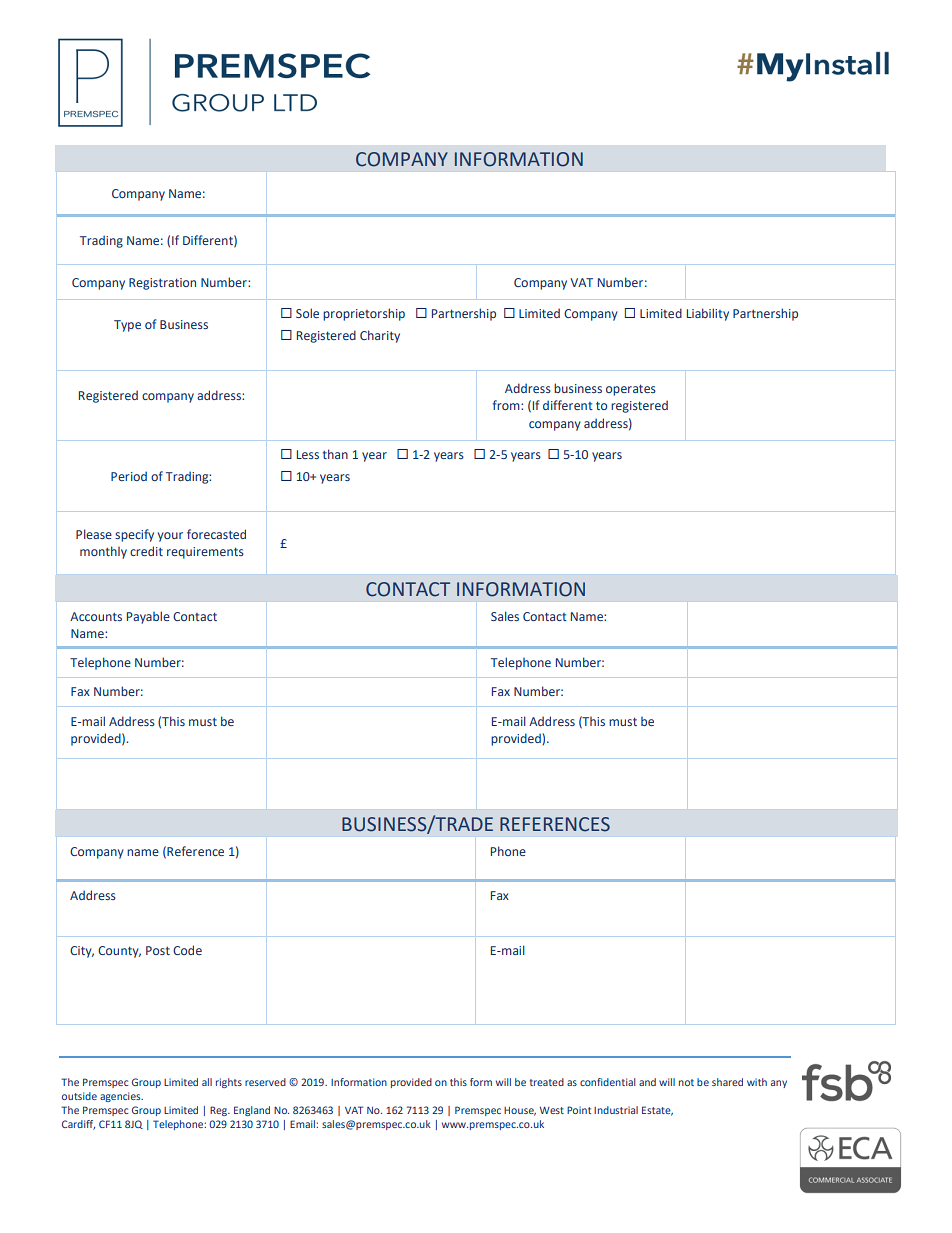  Describe the element at coordinates (205, 553) in the screenshot. I see `requirements` at that location.
